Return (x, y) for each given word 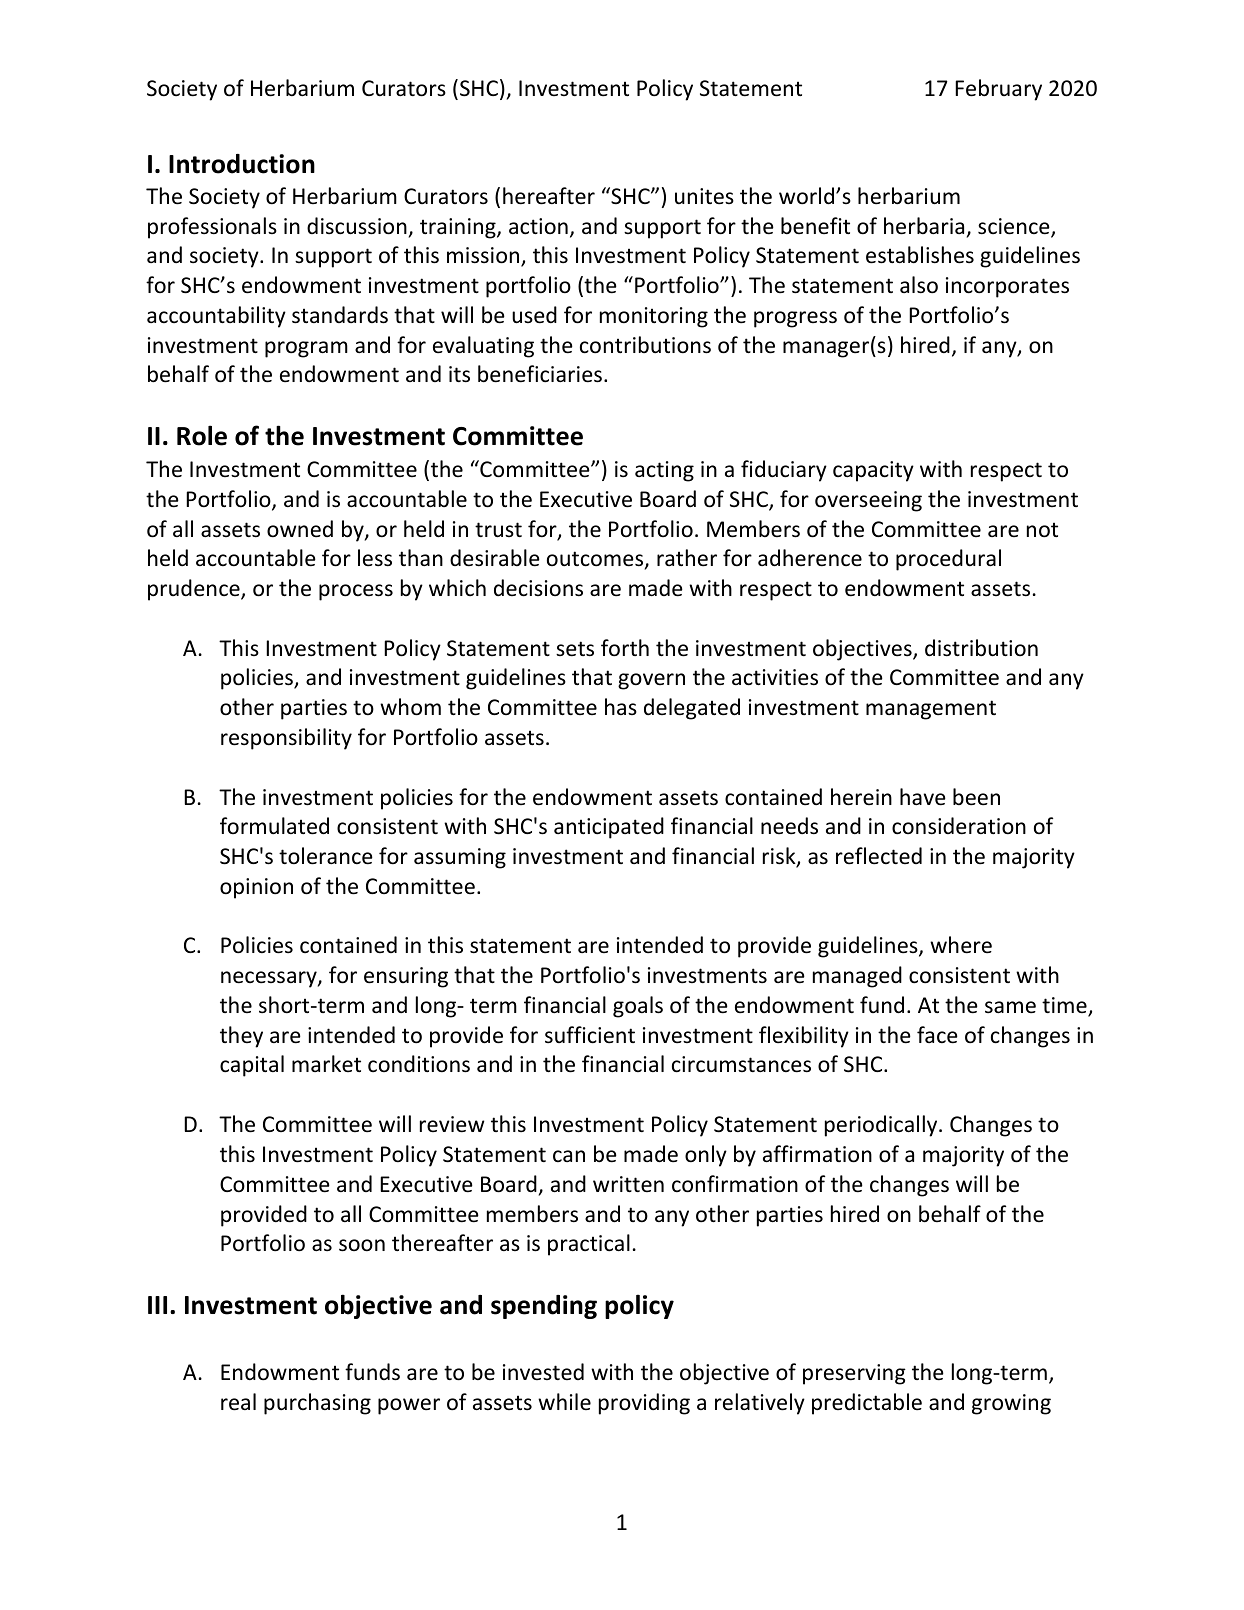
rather (687, 558)
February (998, 90)
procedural (948, 560)
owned (300, 529)
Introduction (242, 164)
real (238, 1402)
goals (638, 1007)
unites (704, 196)
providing (644, 1404)
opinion (256, 888)
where (961, 945)
